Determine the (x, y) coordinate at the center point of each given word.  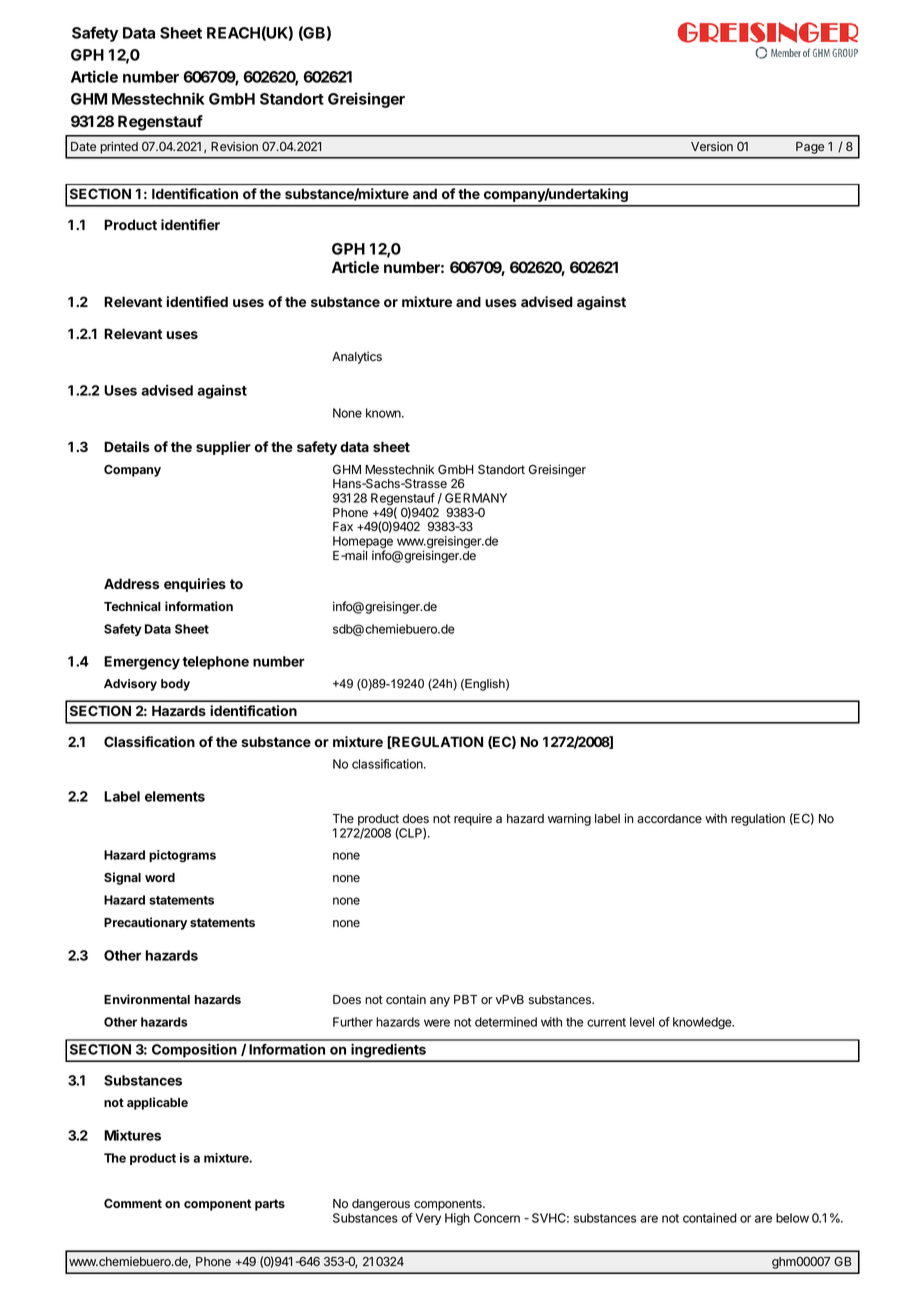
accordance (669, 819)
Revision (234, 146)
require (473, 819)
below (792, 1218)
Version (712, 146)
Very (428, 1219)
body (175, 685)
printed (119, 147)
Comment (133, 1203)
